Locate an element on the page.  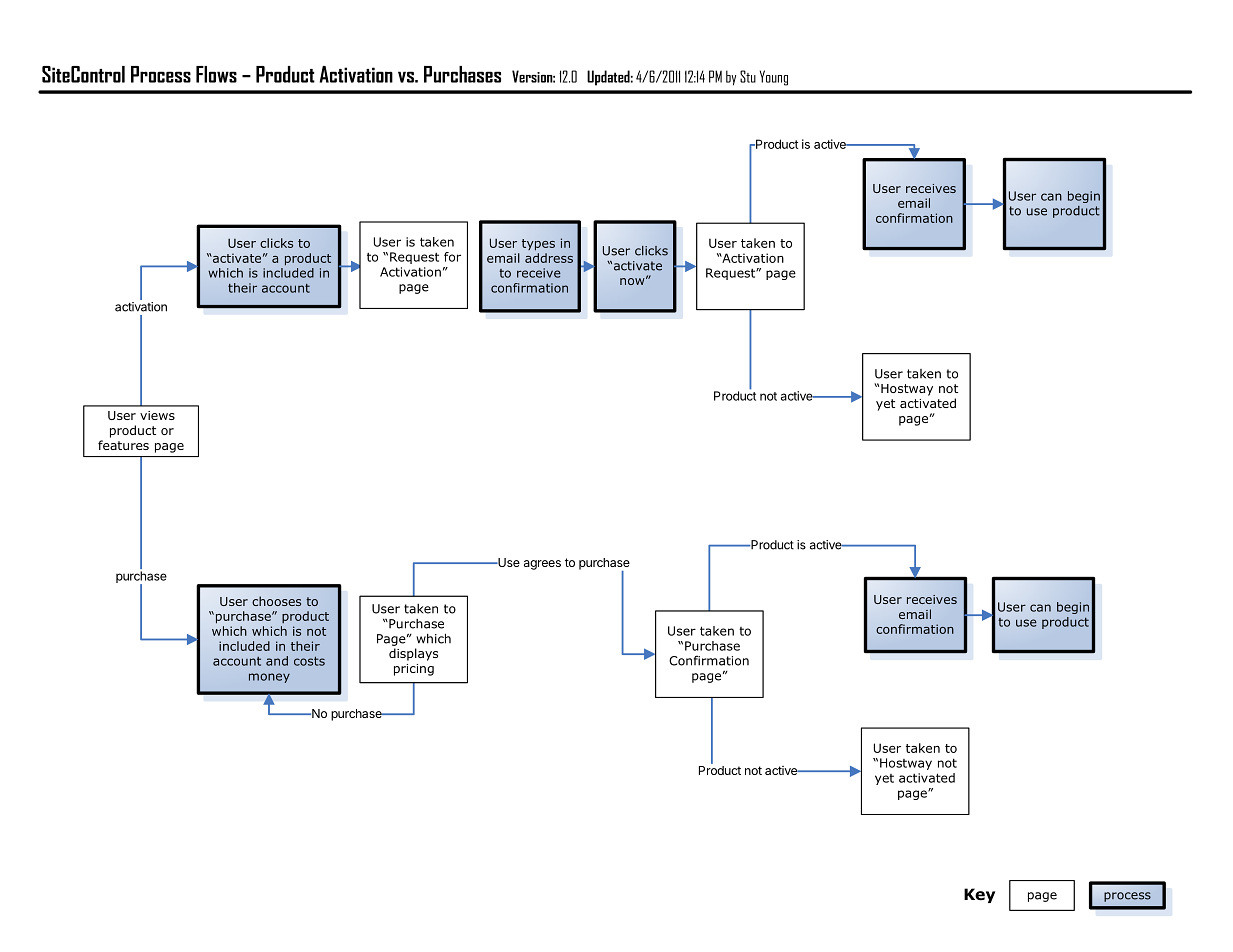
Stu is located at coordinates (748, 76).
